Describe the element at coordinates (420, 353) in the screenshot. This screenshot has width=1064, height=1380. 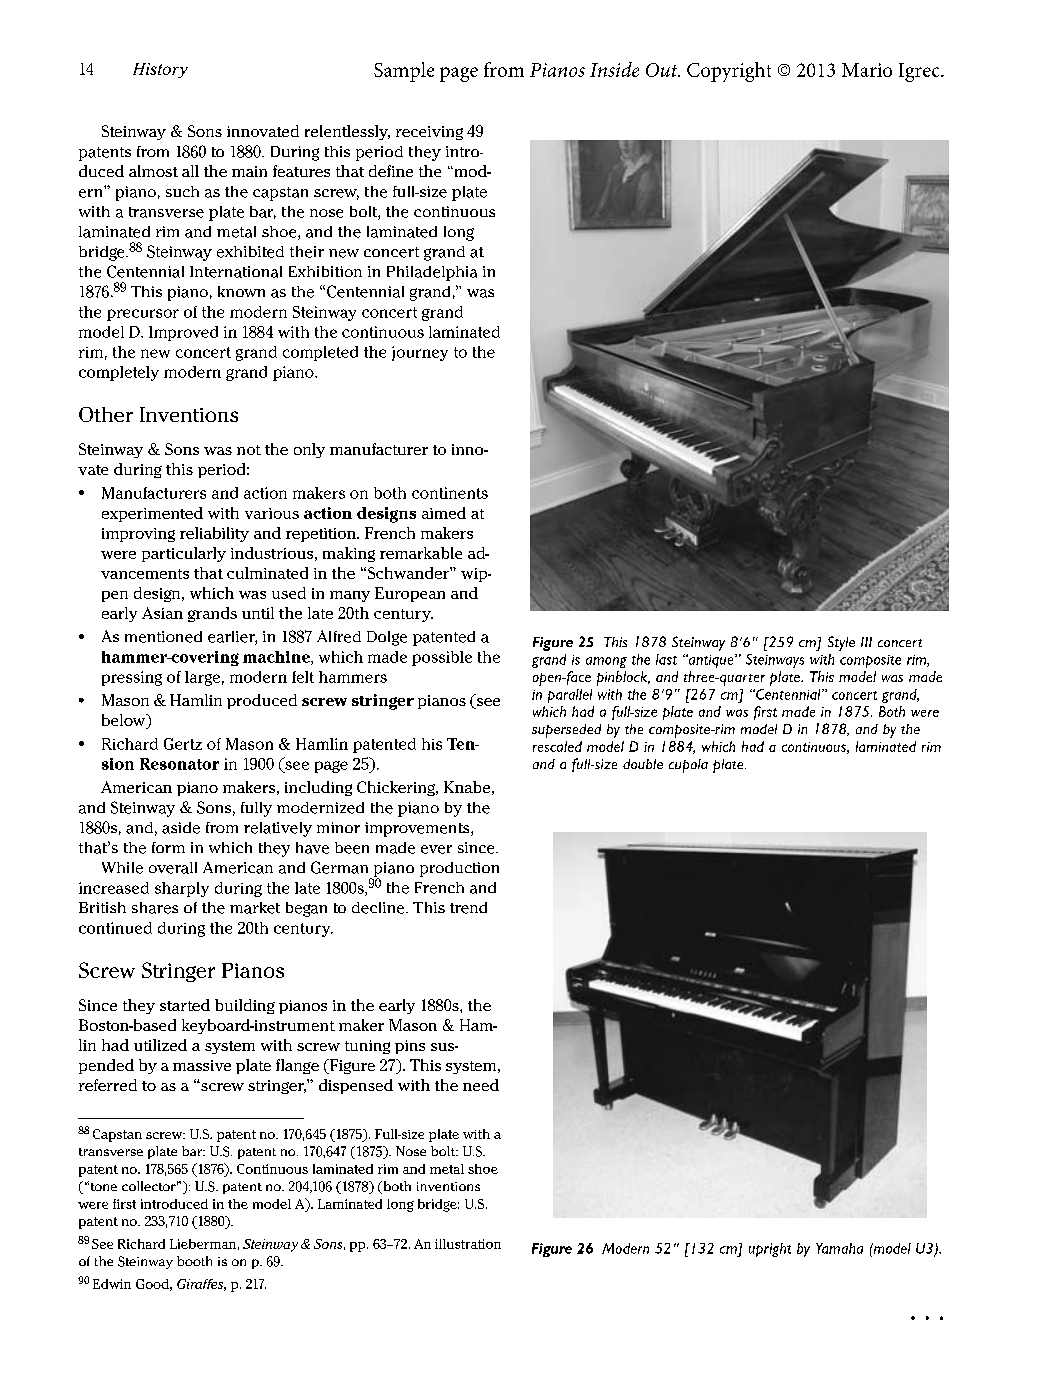
I see `journey` at that location.
